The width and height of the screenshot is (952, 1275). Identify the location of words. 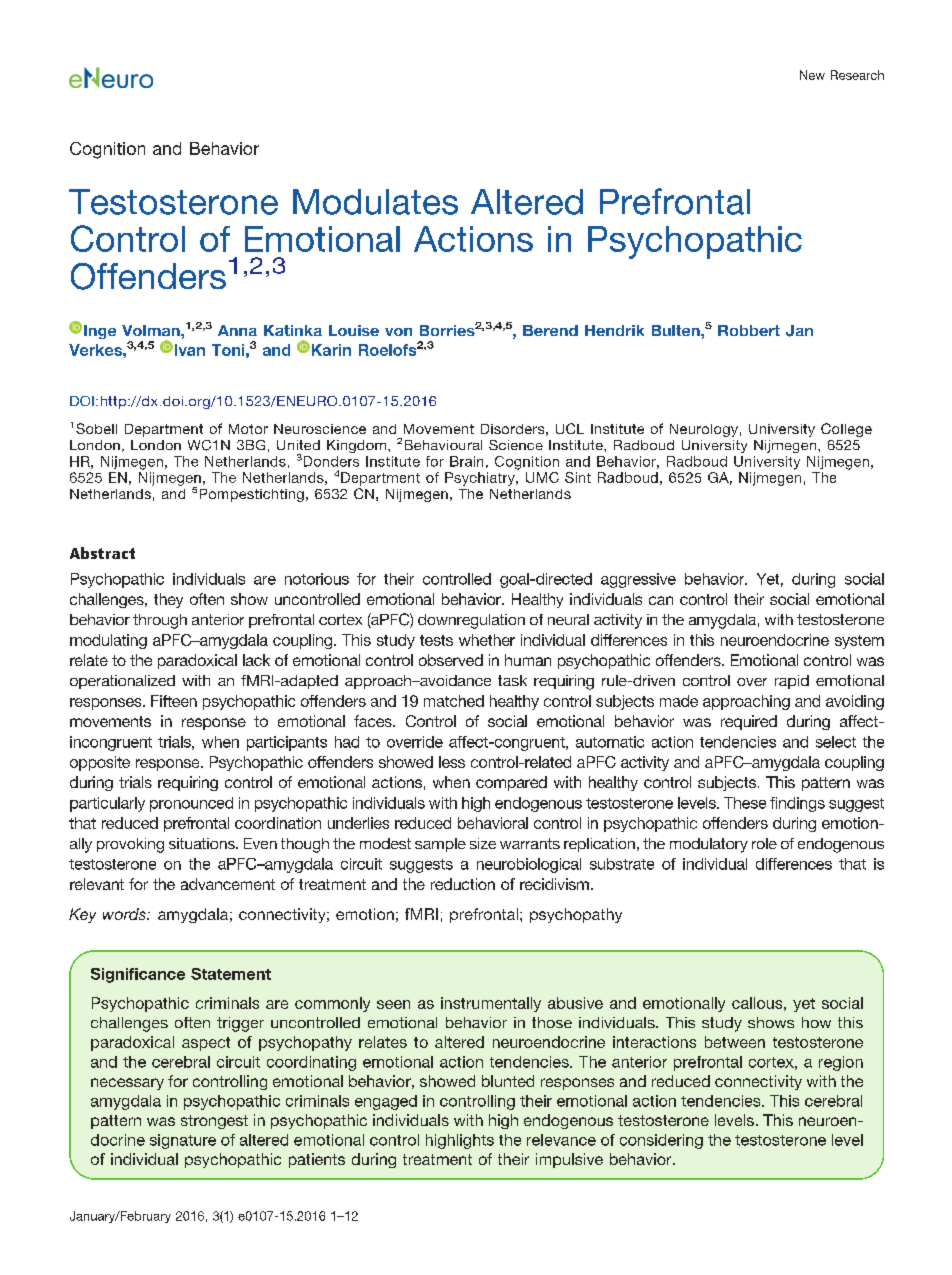
(125, 914).
